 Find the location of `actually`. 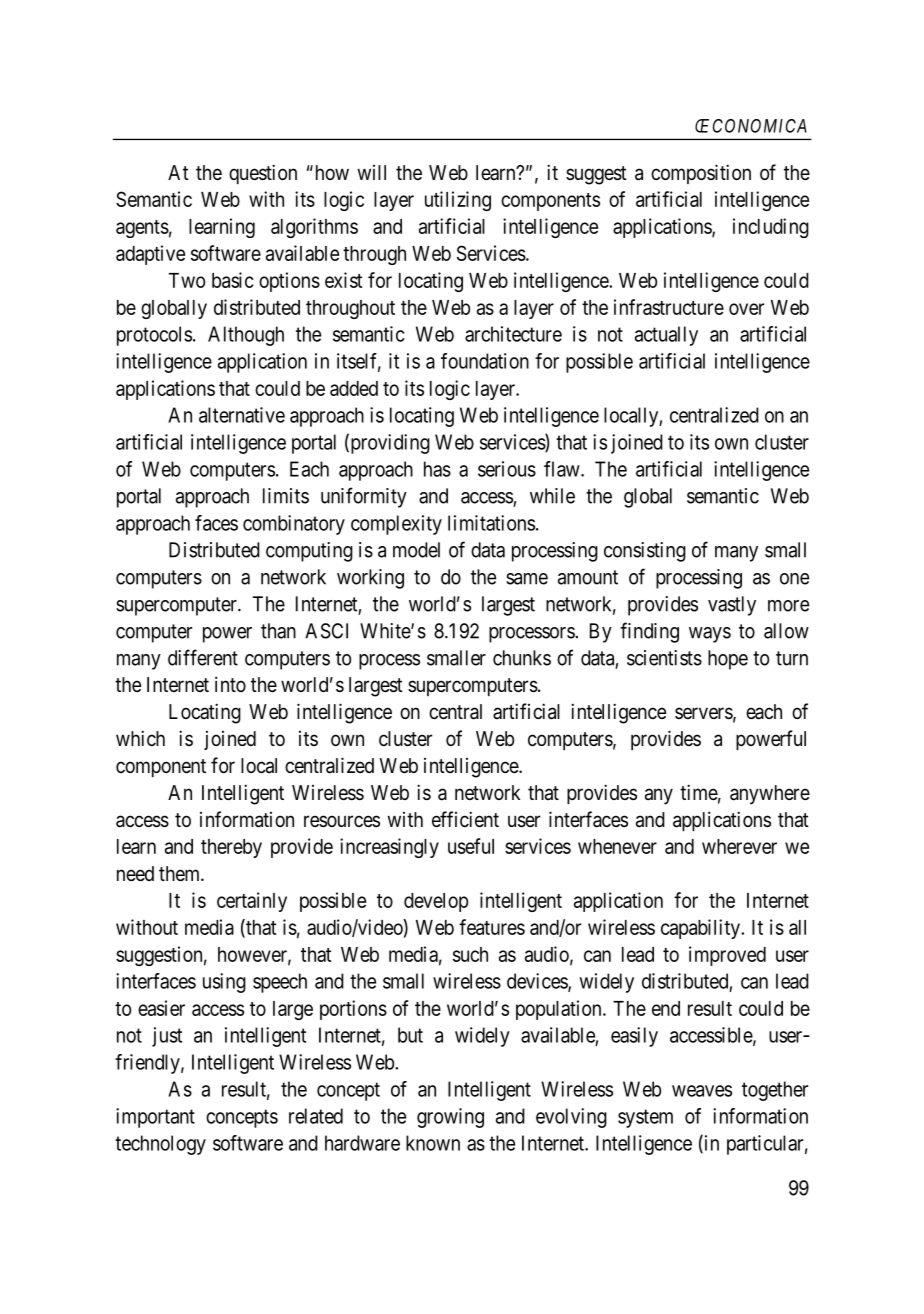

actually is located at coordinates (666, 336).
